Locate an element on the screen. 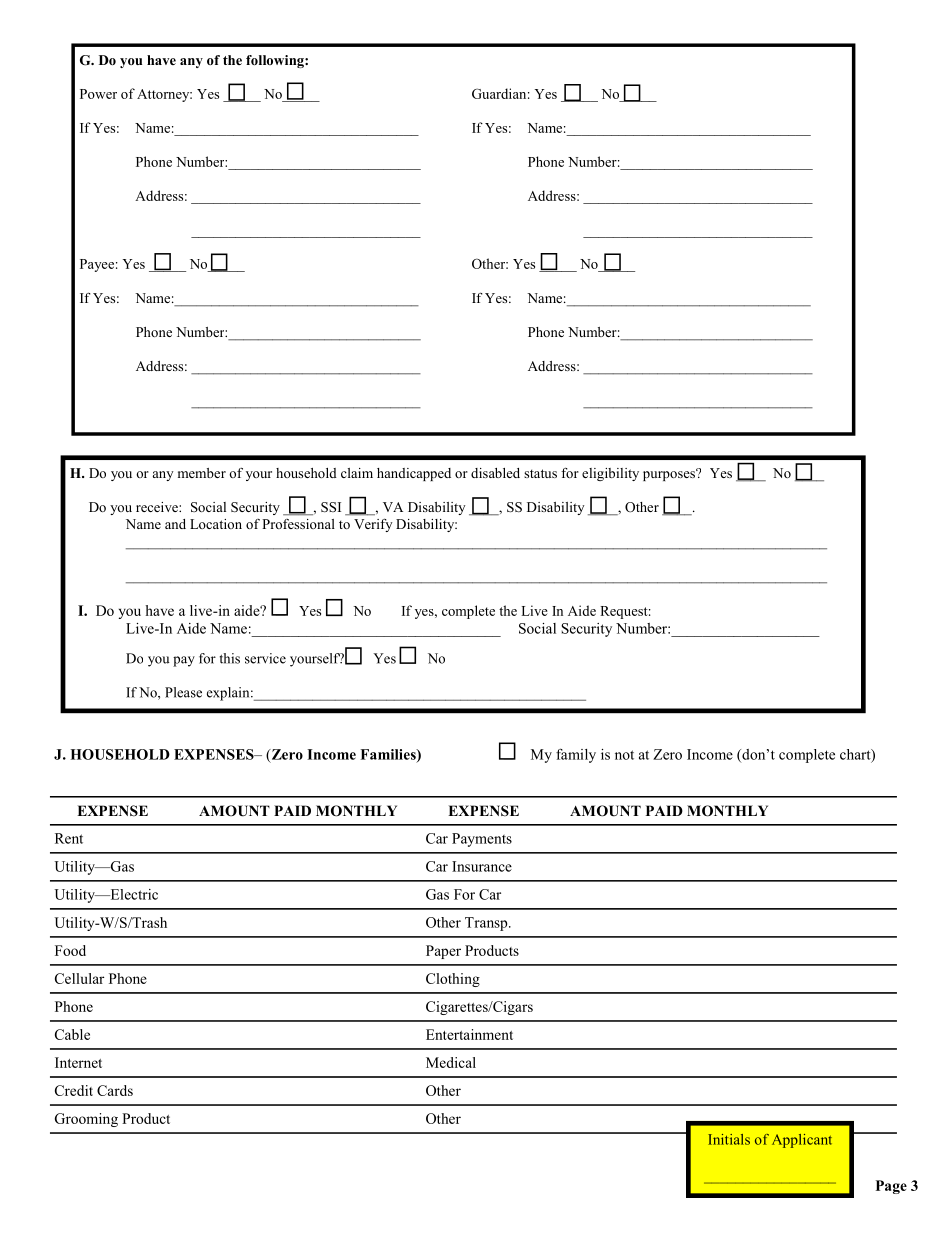 The height and width of the screenshot is (1233, 952). Applicant is located at coordinates (802, 1141).
